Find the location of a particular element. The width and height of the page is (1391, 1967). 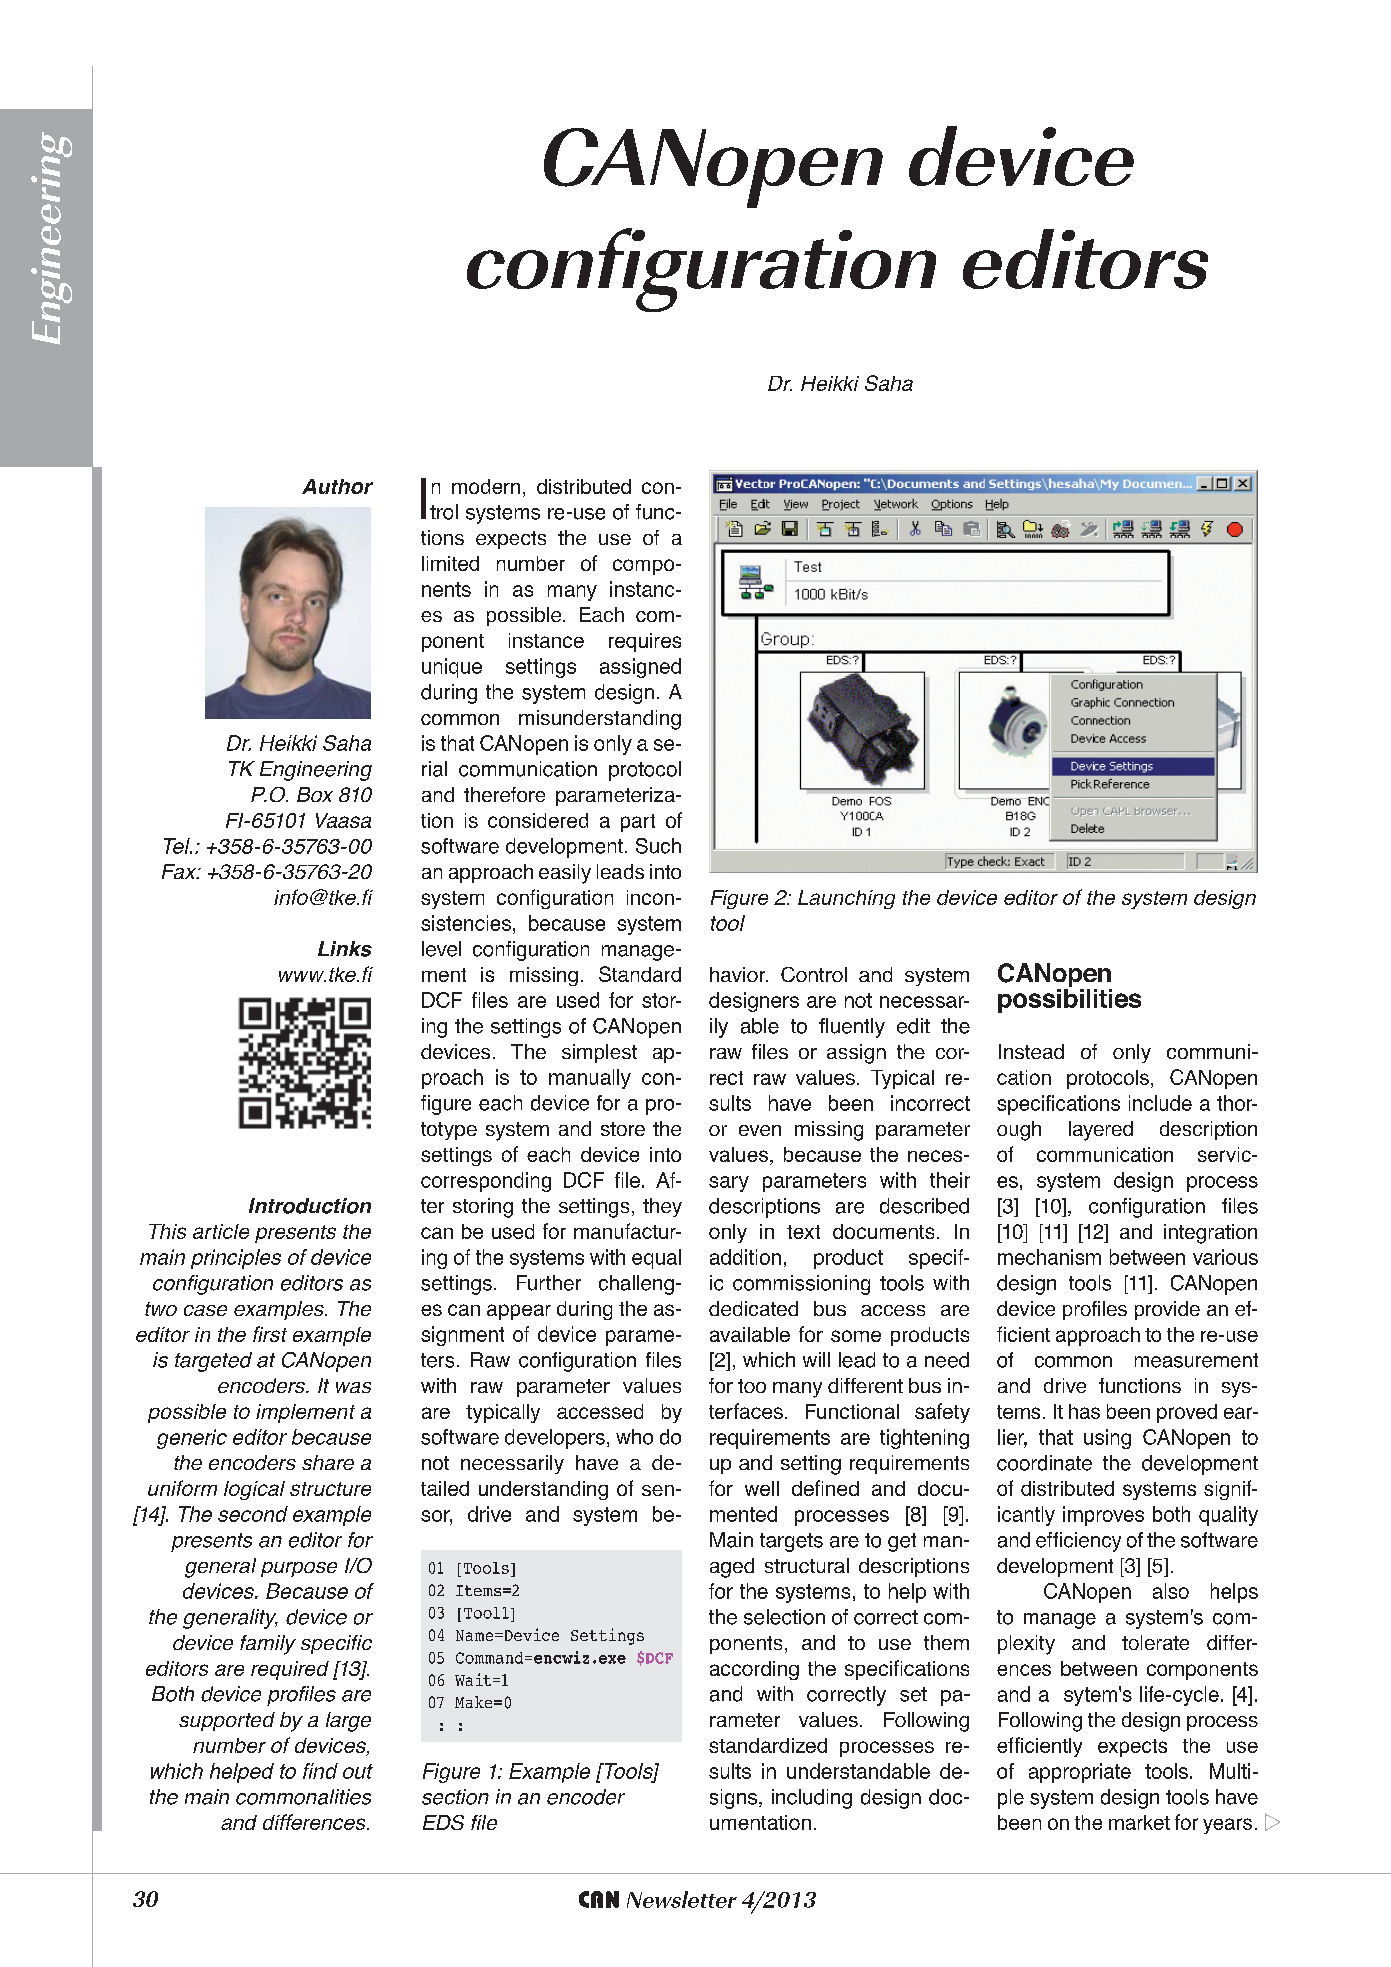

Instead is located at coordinates (1031, 1051).
